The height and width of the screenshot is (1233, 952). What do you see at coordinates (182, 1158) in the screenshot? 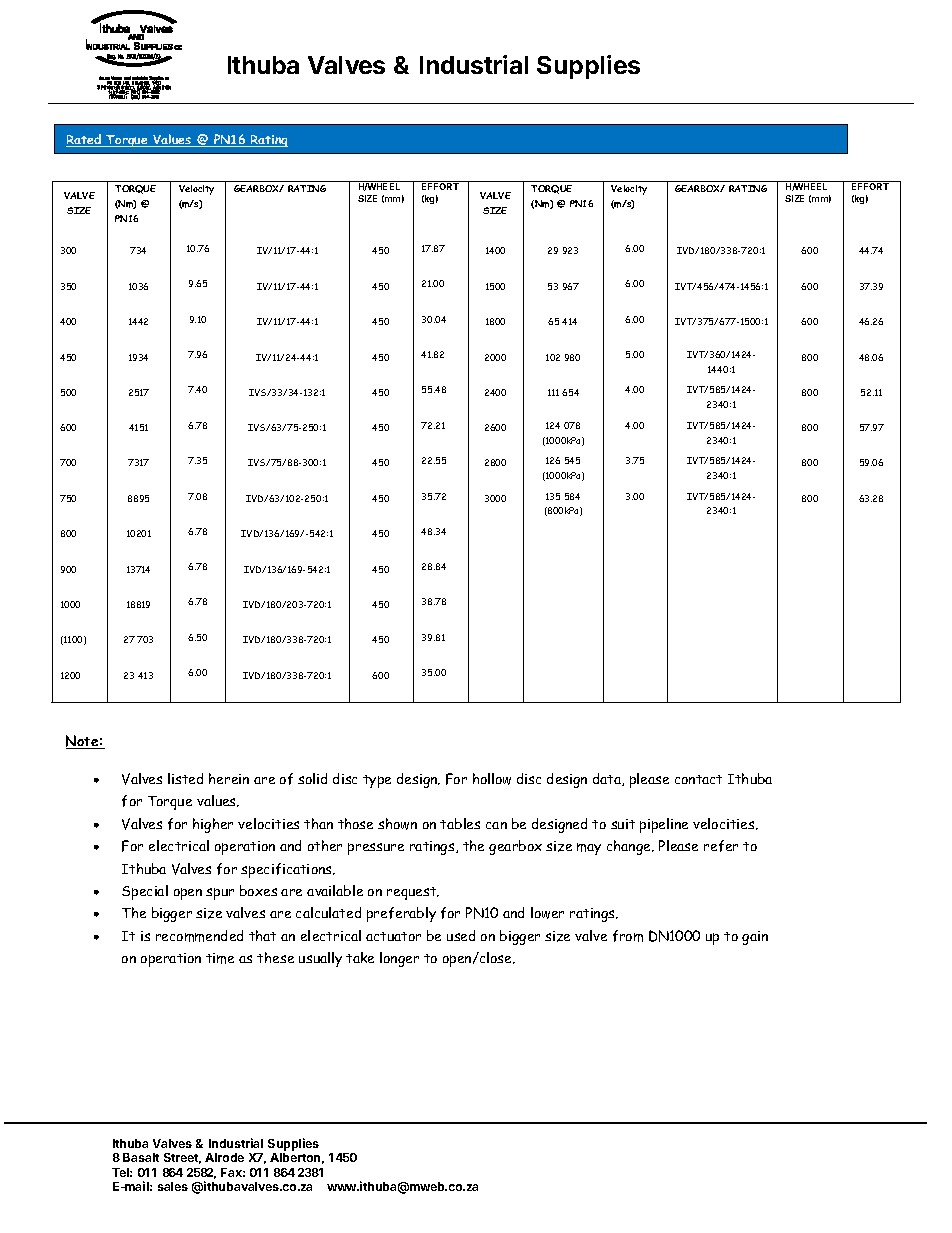
I see `Street` at bounding box center [182, 1158].
